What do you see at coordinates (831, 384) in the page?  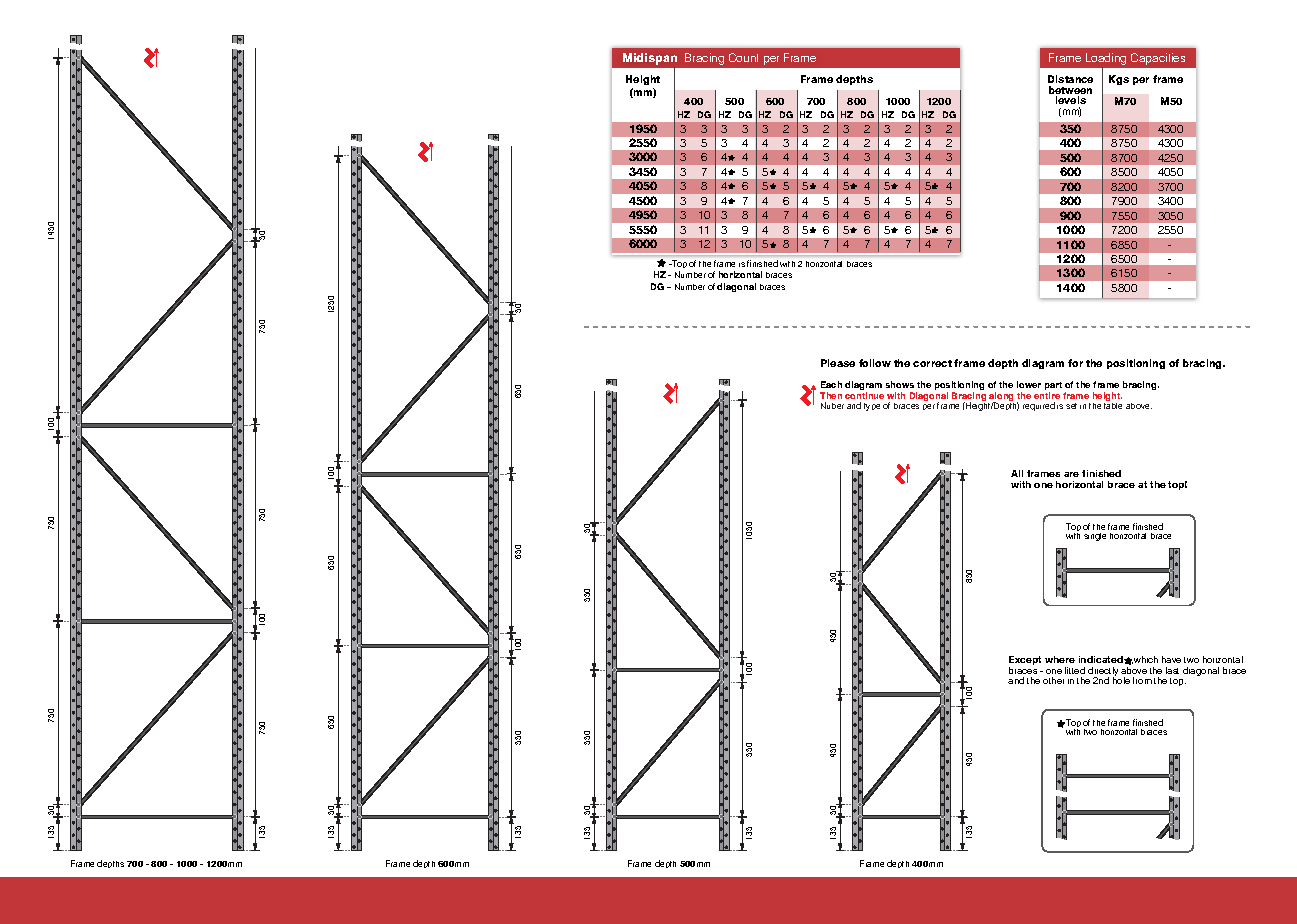 I see `Each` at bounding box center [831, 384].
